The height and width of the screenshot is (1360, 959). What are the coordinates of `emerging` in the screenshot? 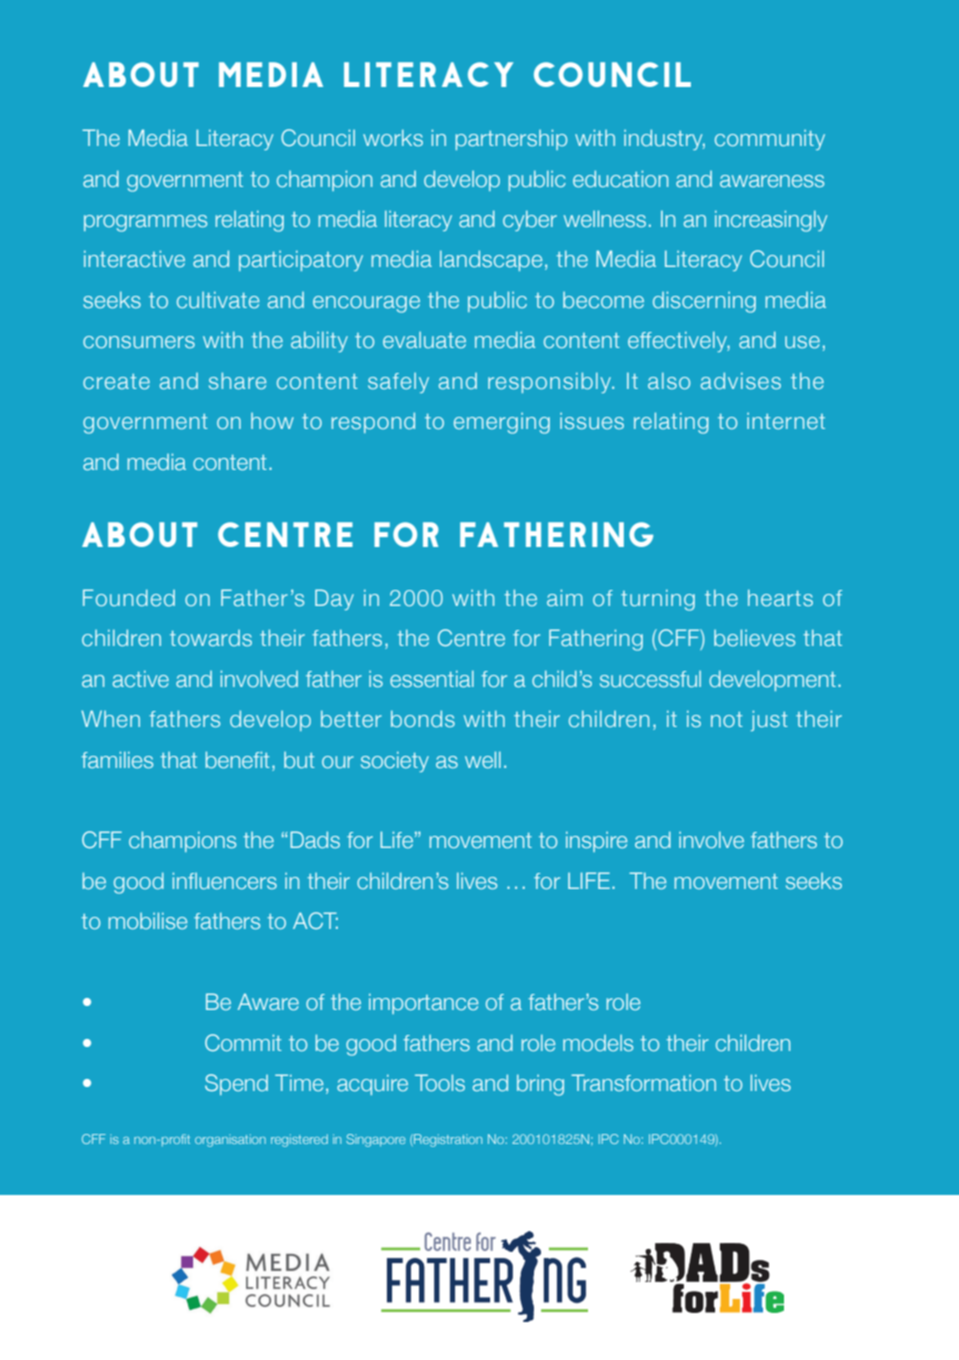 It's located at (502, 423).
